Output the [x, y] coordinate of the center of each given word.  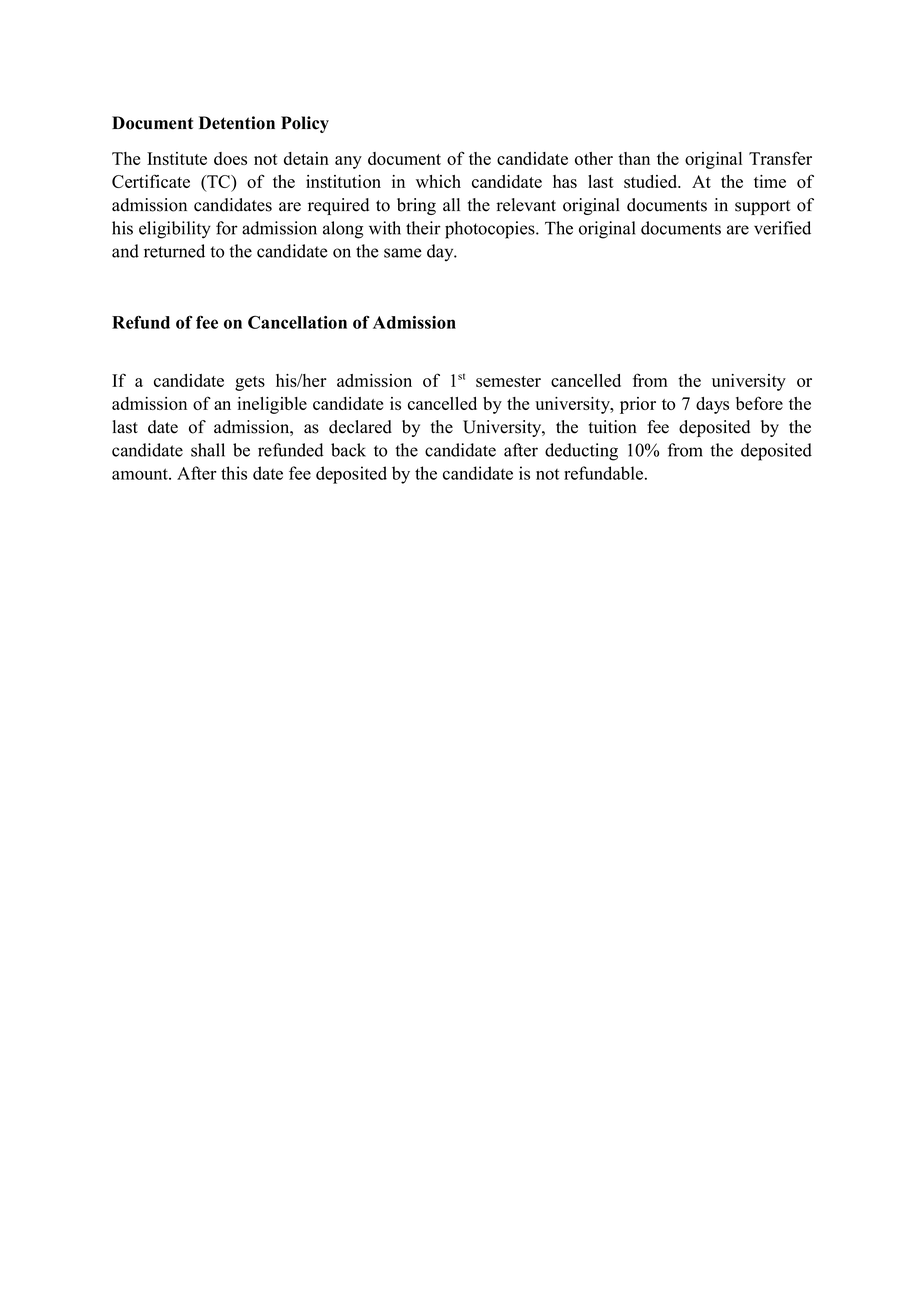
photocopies [491, 230]
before [759, 403]
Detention [237, 123]
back [348, 450]
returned [174, 251]
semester [508, 381]
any [348, 162]
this [234, 473]
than [634, 158]
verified [782, 228]
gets [250, 383]
